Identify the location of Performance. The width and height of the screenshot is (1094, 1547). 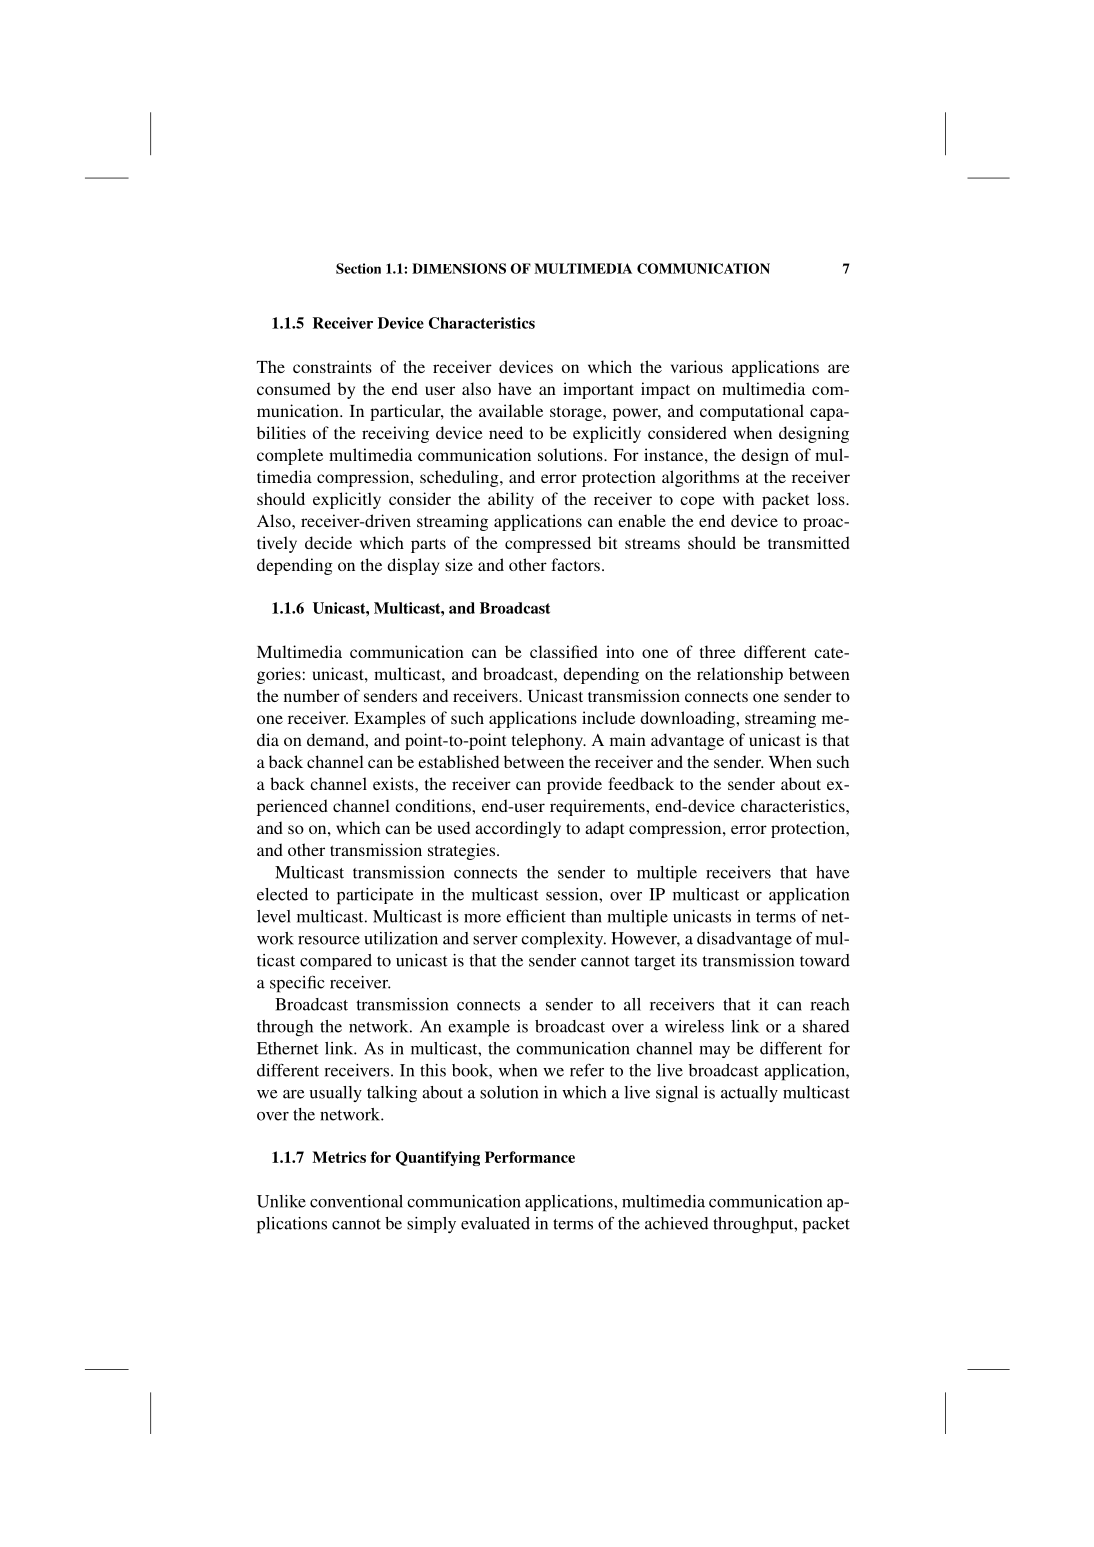
(530, 1157).
